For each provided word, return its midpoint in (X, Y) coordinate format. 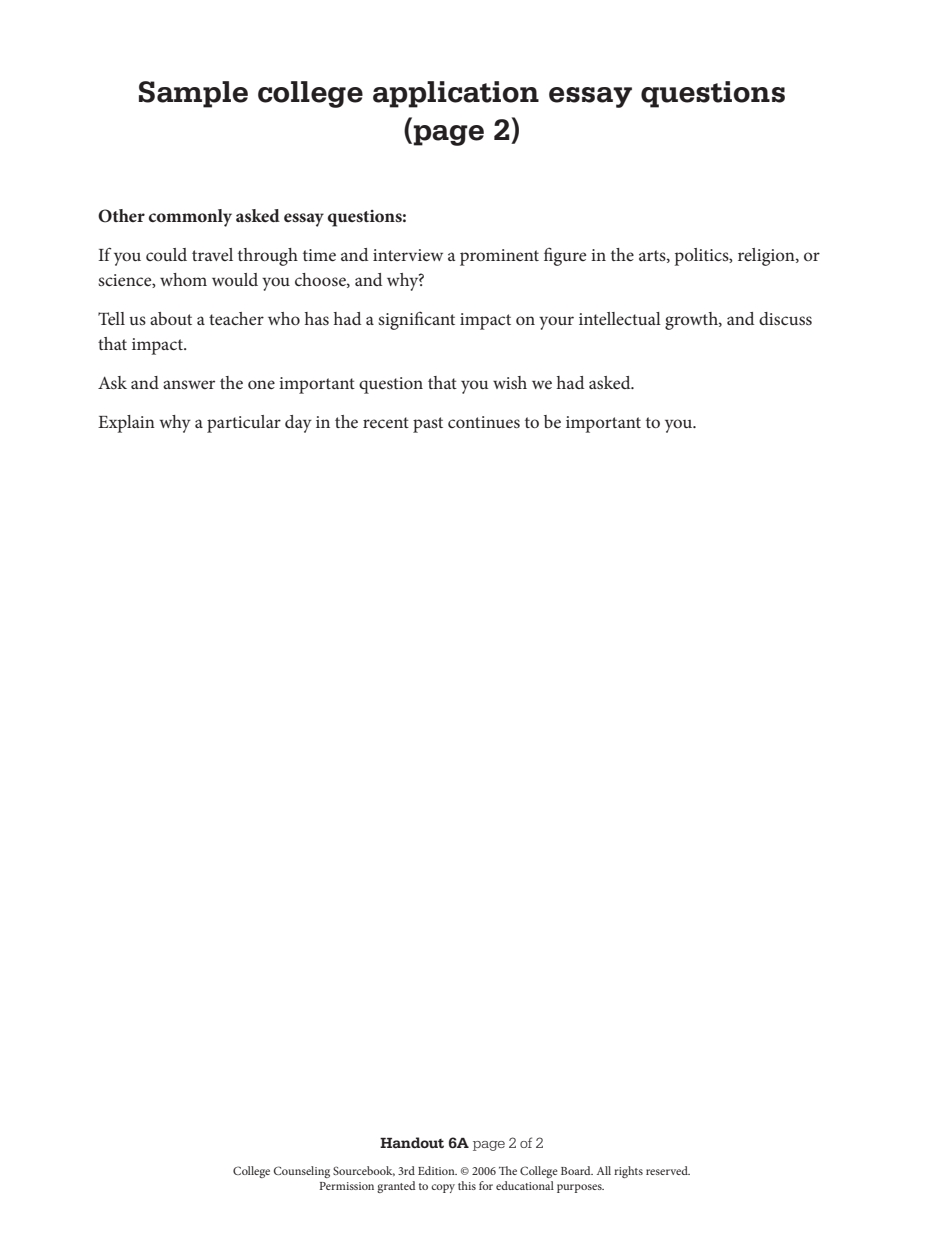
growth (692, 321)
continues (484, 422)
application (456, 94)
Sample (193, 94)
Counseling (302, 1172)
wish (510, 382)
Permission (346, 1186)
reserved (668, 1170)
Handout (412, 1142)
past (428, 425)
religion (767, 257)
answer (189, 384)
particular (244, 424)
